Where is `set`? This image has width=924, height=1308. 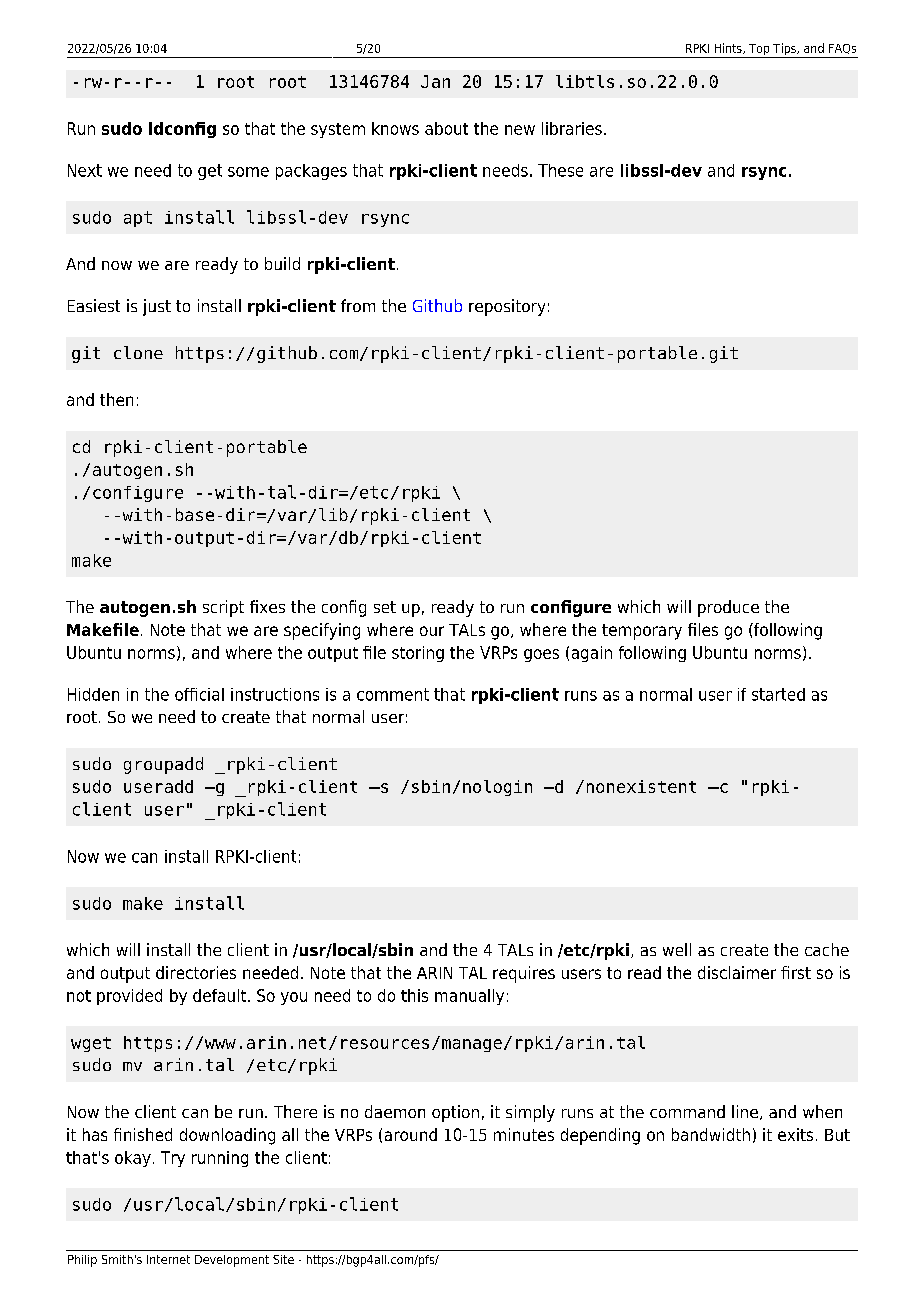 set is located at coordinates (385, 607).
